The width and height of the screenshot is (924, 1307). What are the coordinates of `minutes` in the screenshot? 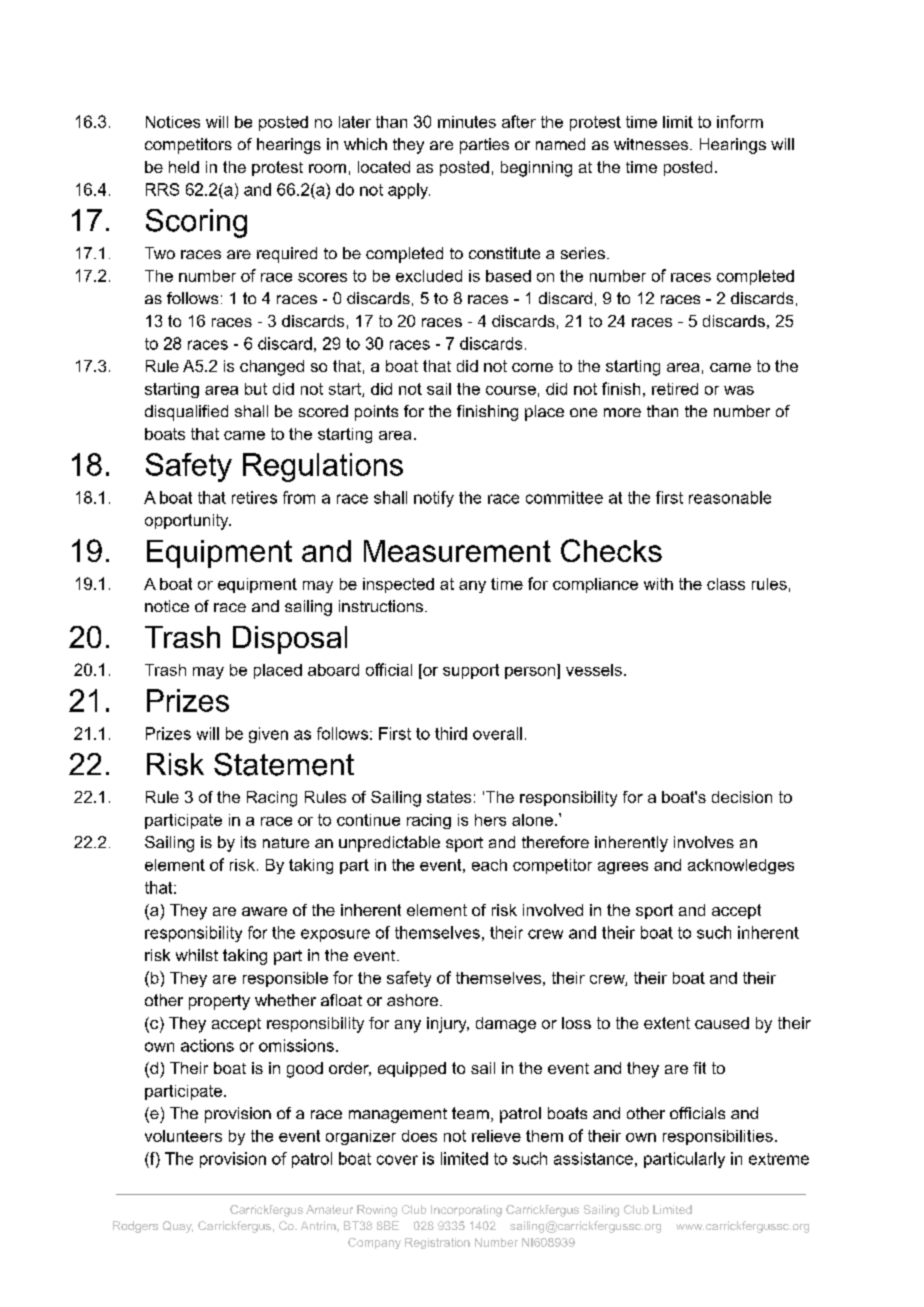 It's located at (467, 122).
